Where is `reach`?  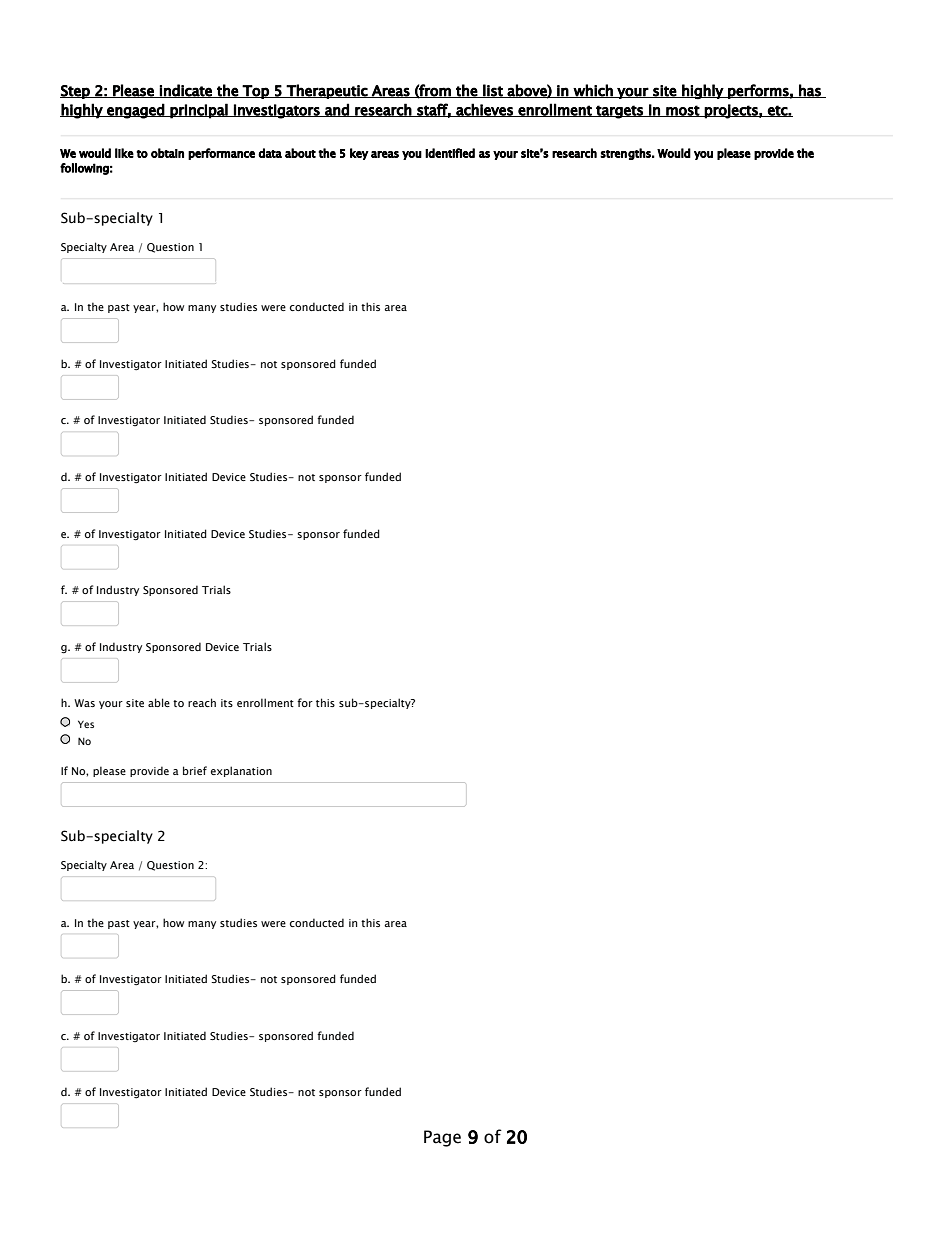
reach is located at coordinates (202, 702).
